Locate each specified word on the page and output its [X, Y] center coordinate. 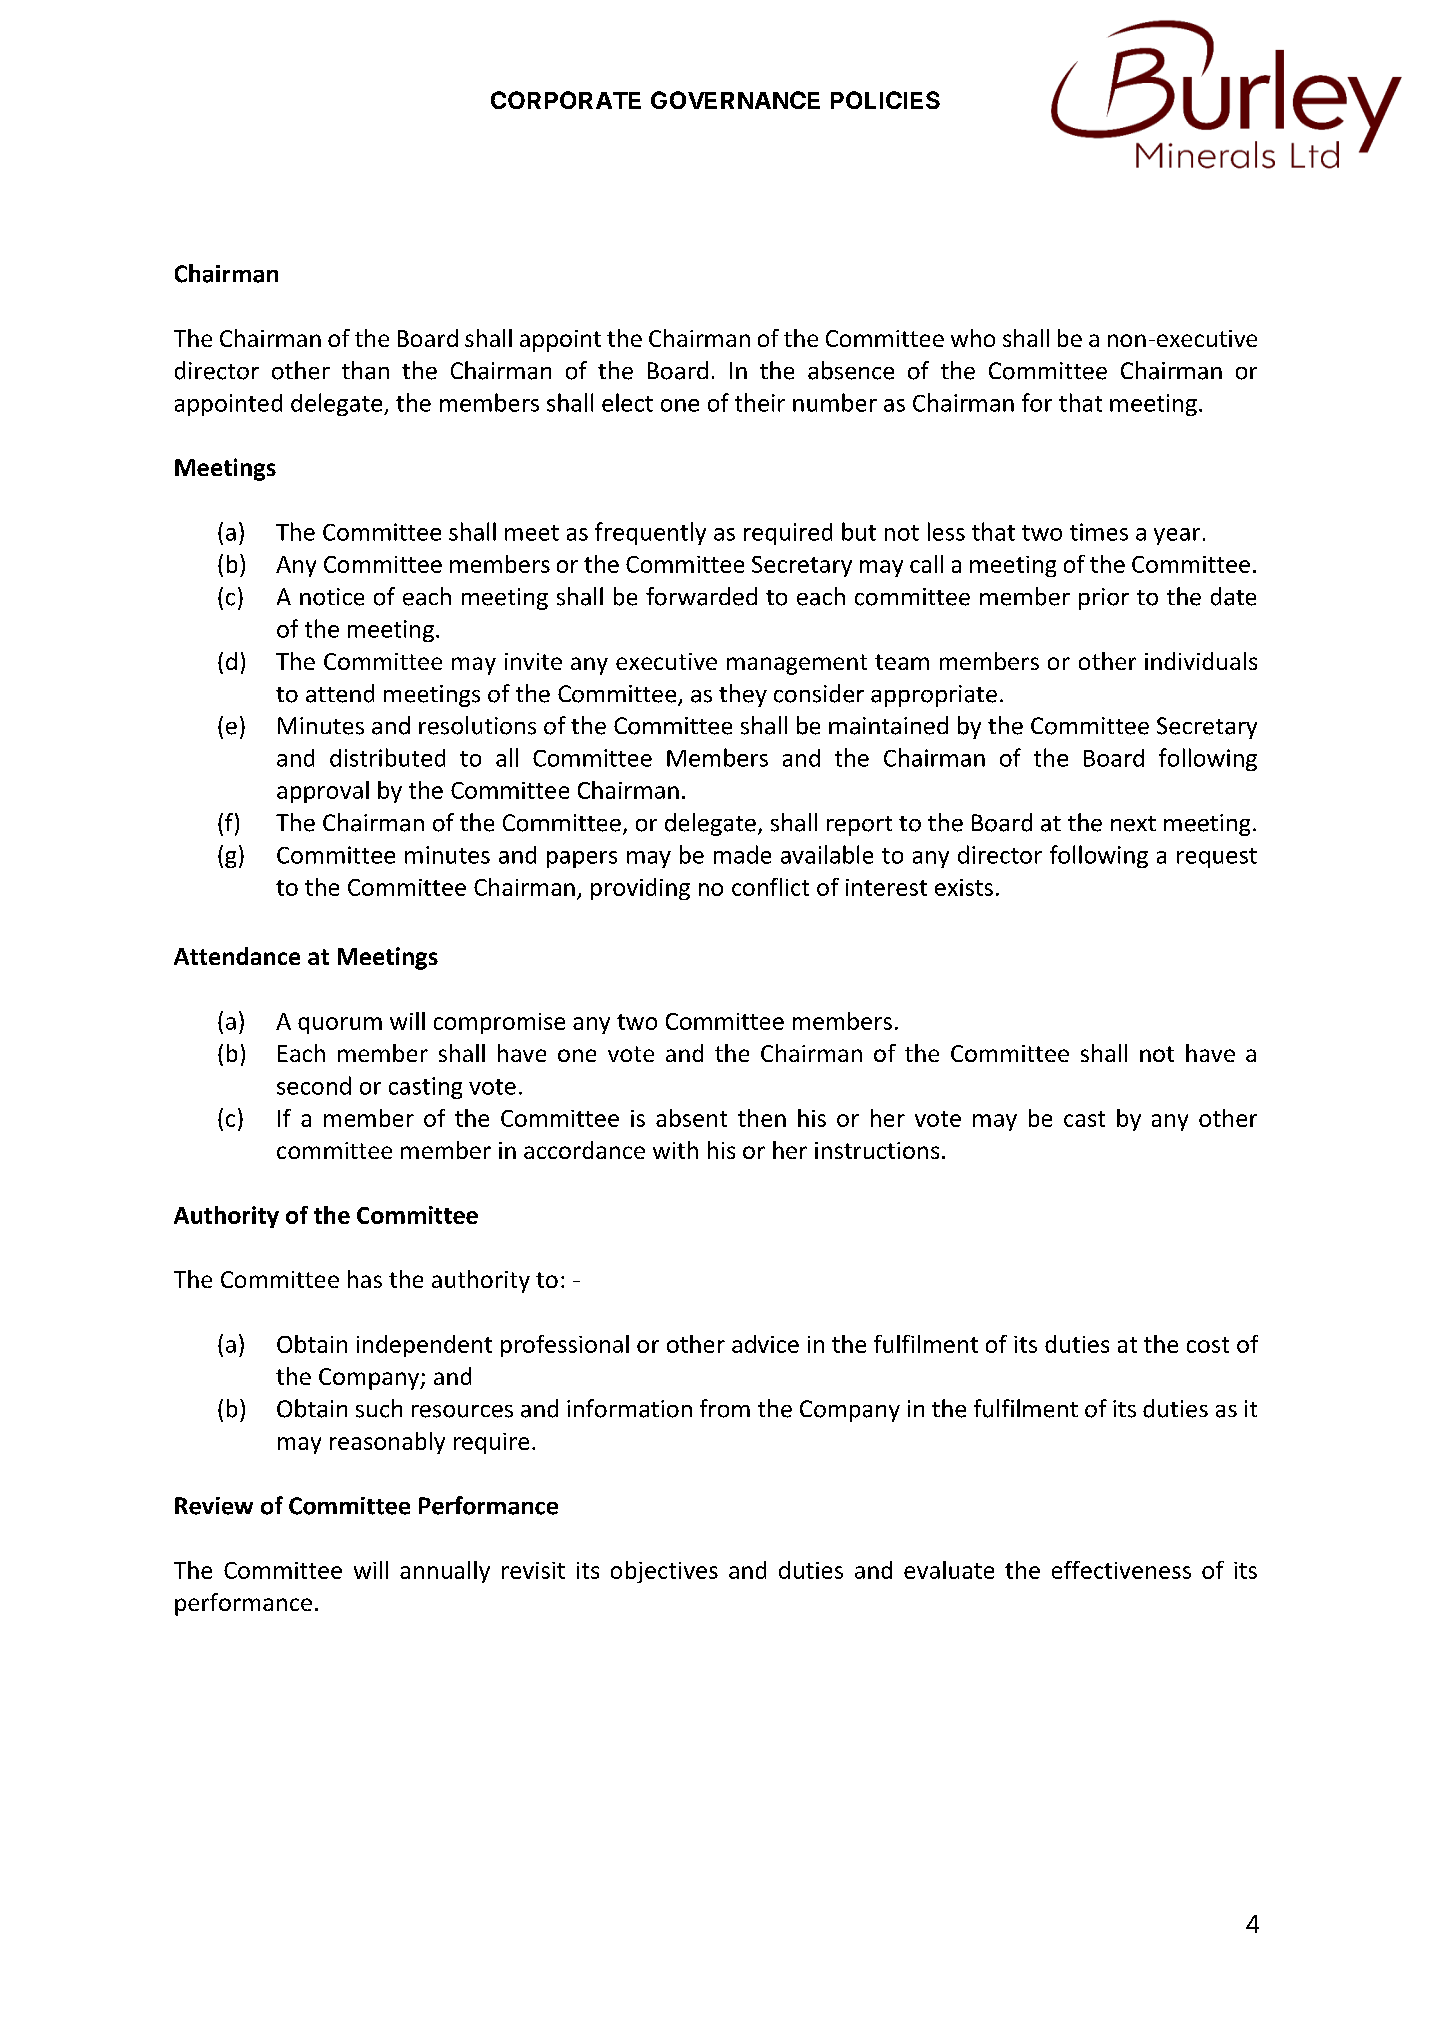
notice [332, 597]
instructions [877, 1150]
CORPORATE [566, 100]
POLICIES [885, 100]
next [1133, 824]
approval [323, 792]
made [742, 854]
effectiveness [1121, 1570]
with [675, 1150]
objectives [664, 1572]
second [314, 1085]
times [1099, 532]
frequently [650, 533]
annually [445, 1572]
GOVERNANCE [735, 100]
